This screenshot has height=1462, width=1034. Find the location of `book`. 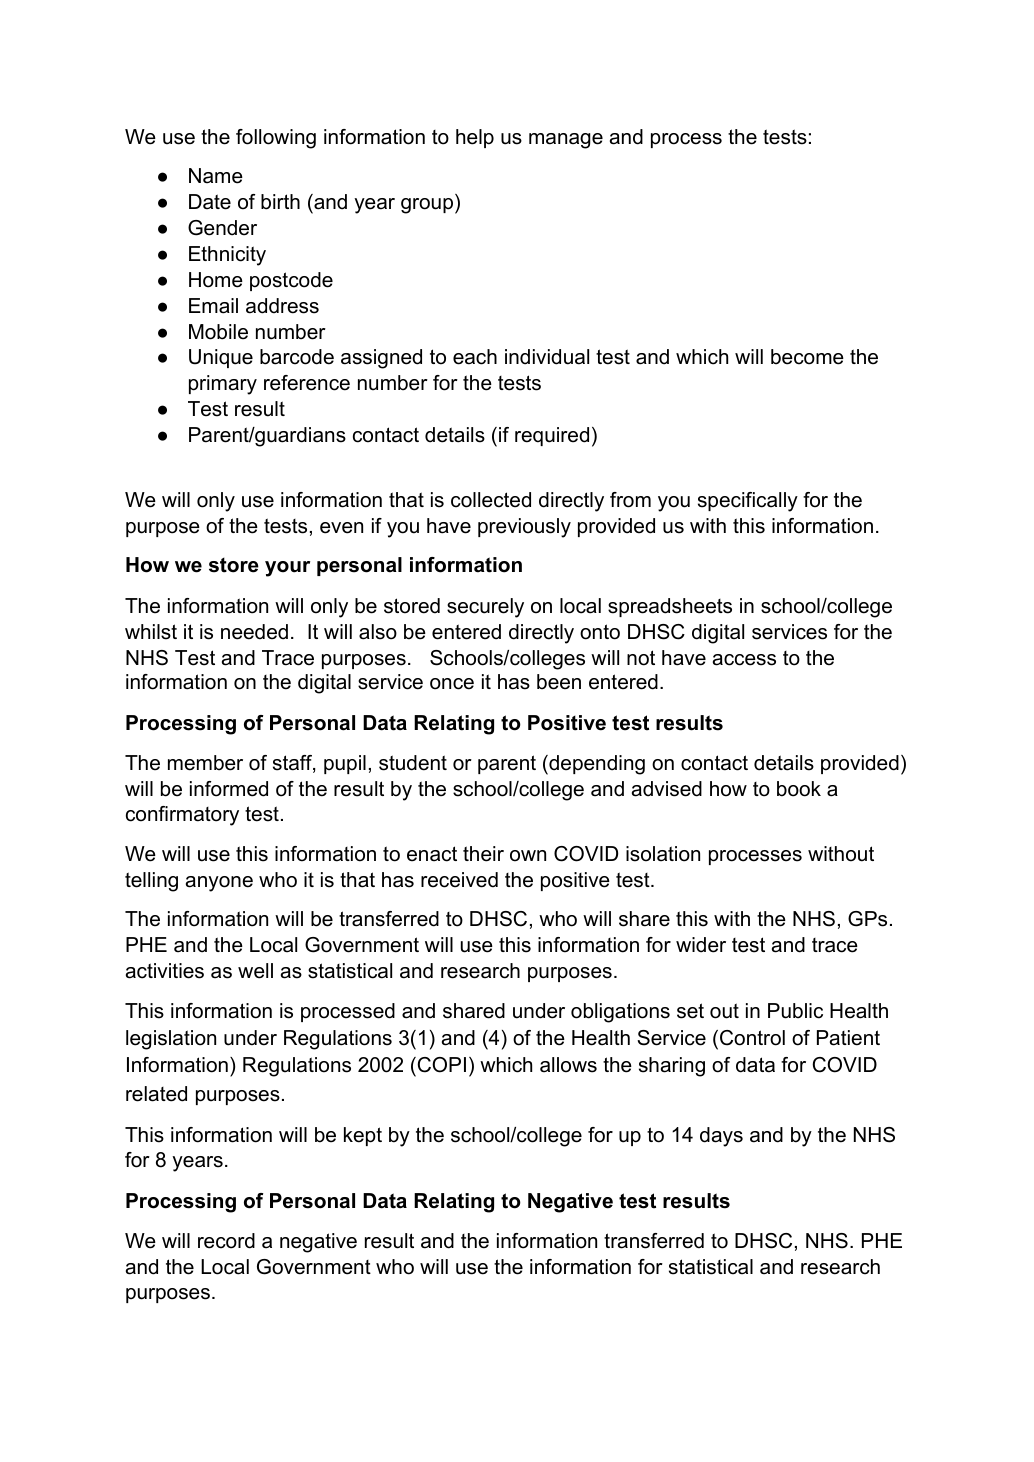

book is located at coordinates (799, 789).
